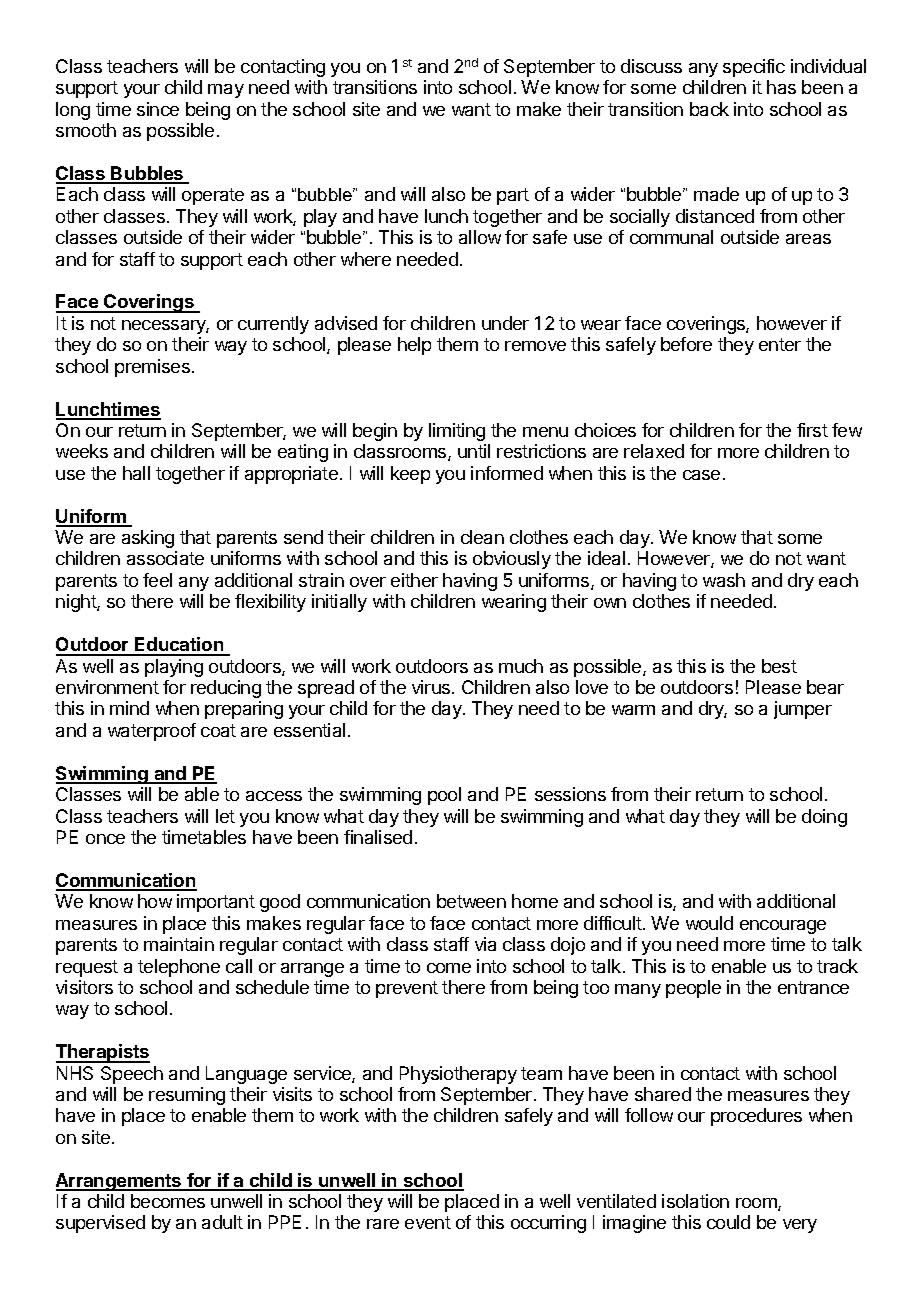  I want to click on part, so click(513, 196).
